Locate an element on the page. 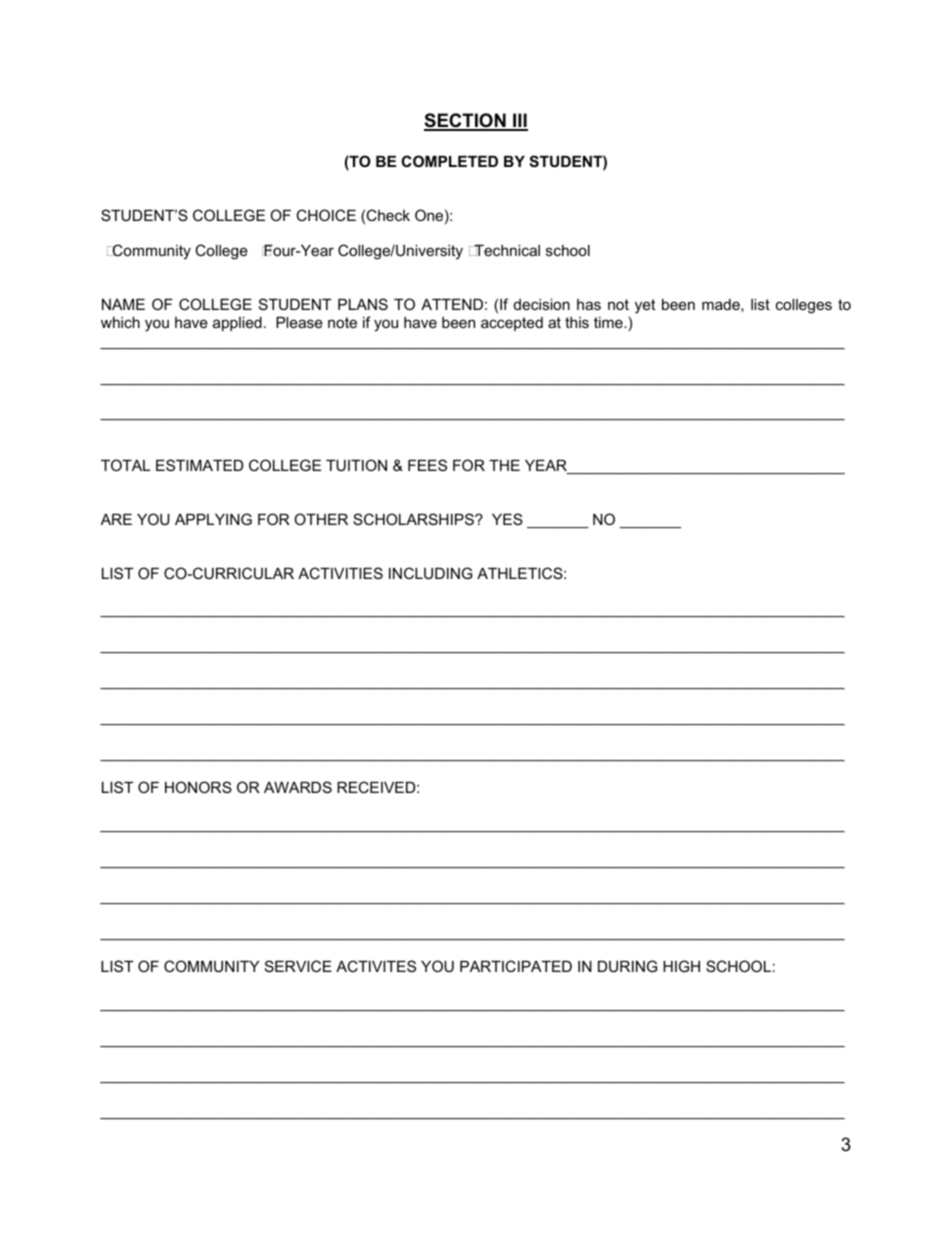 The height and width of the document is (1233, 952). SERVICE is located at coordinates (298, 966).
